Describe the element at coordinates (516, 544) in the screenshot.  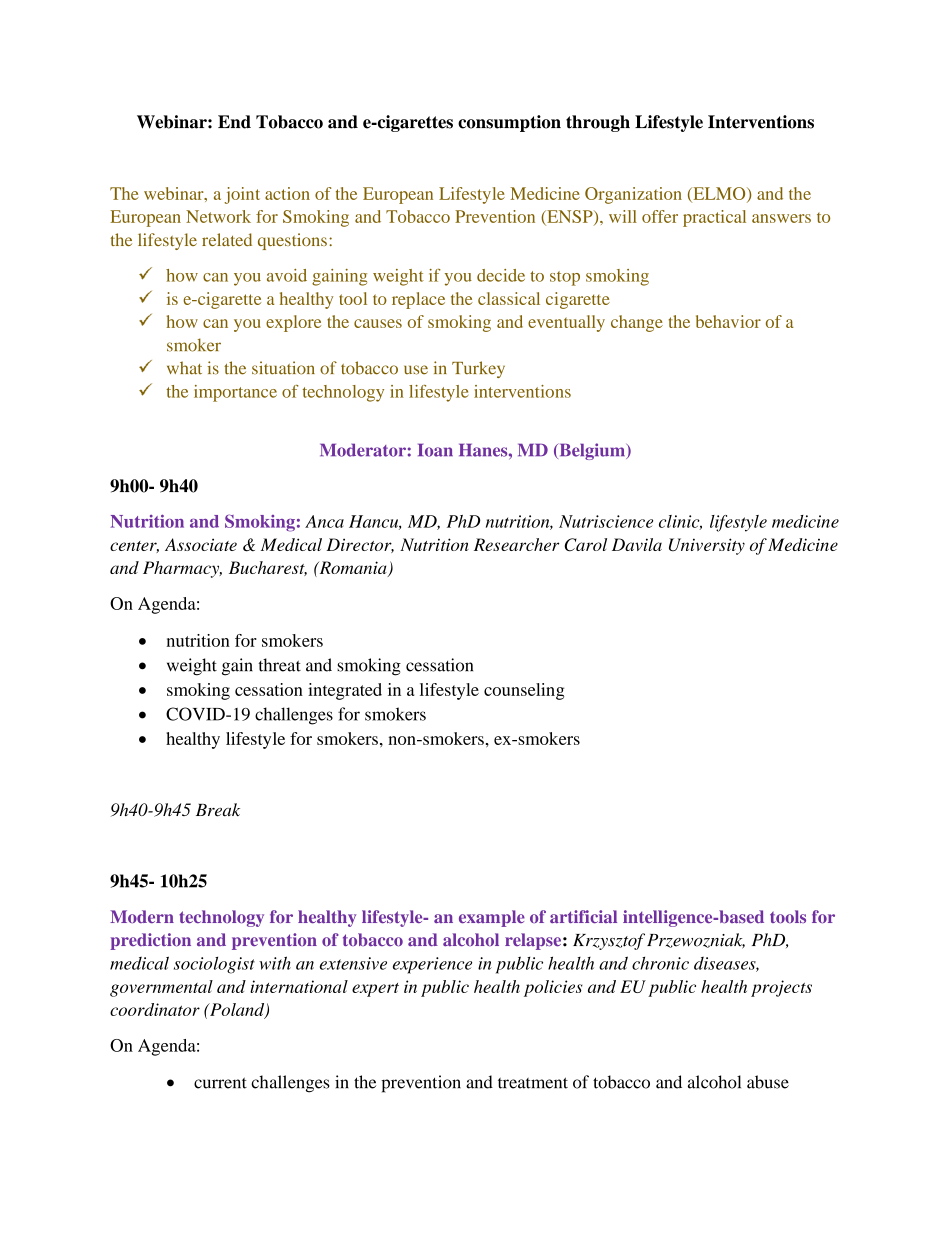
I see `Researcher` at that location.
